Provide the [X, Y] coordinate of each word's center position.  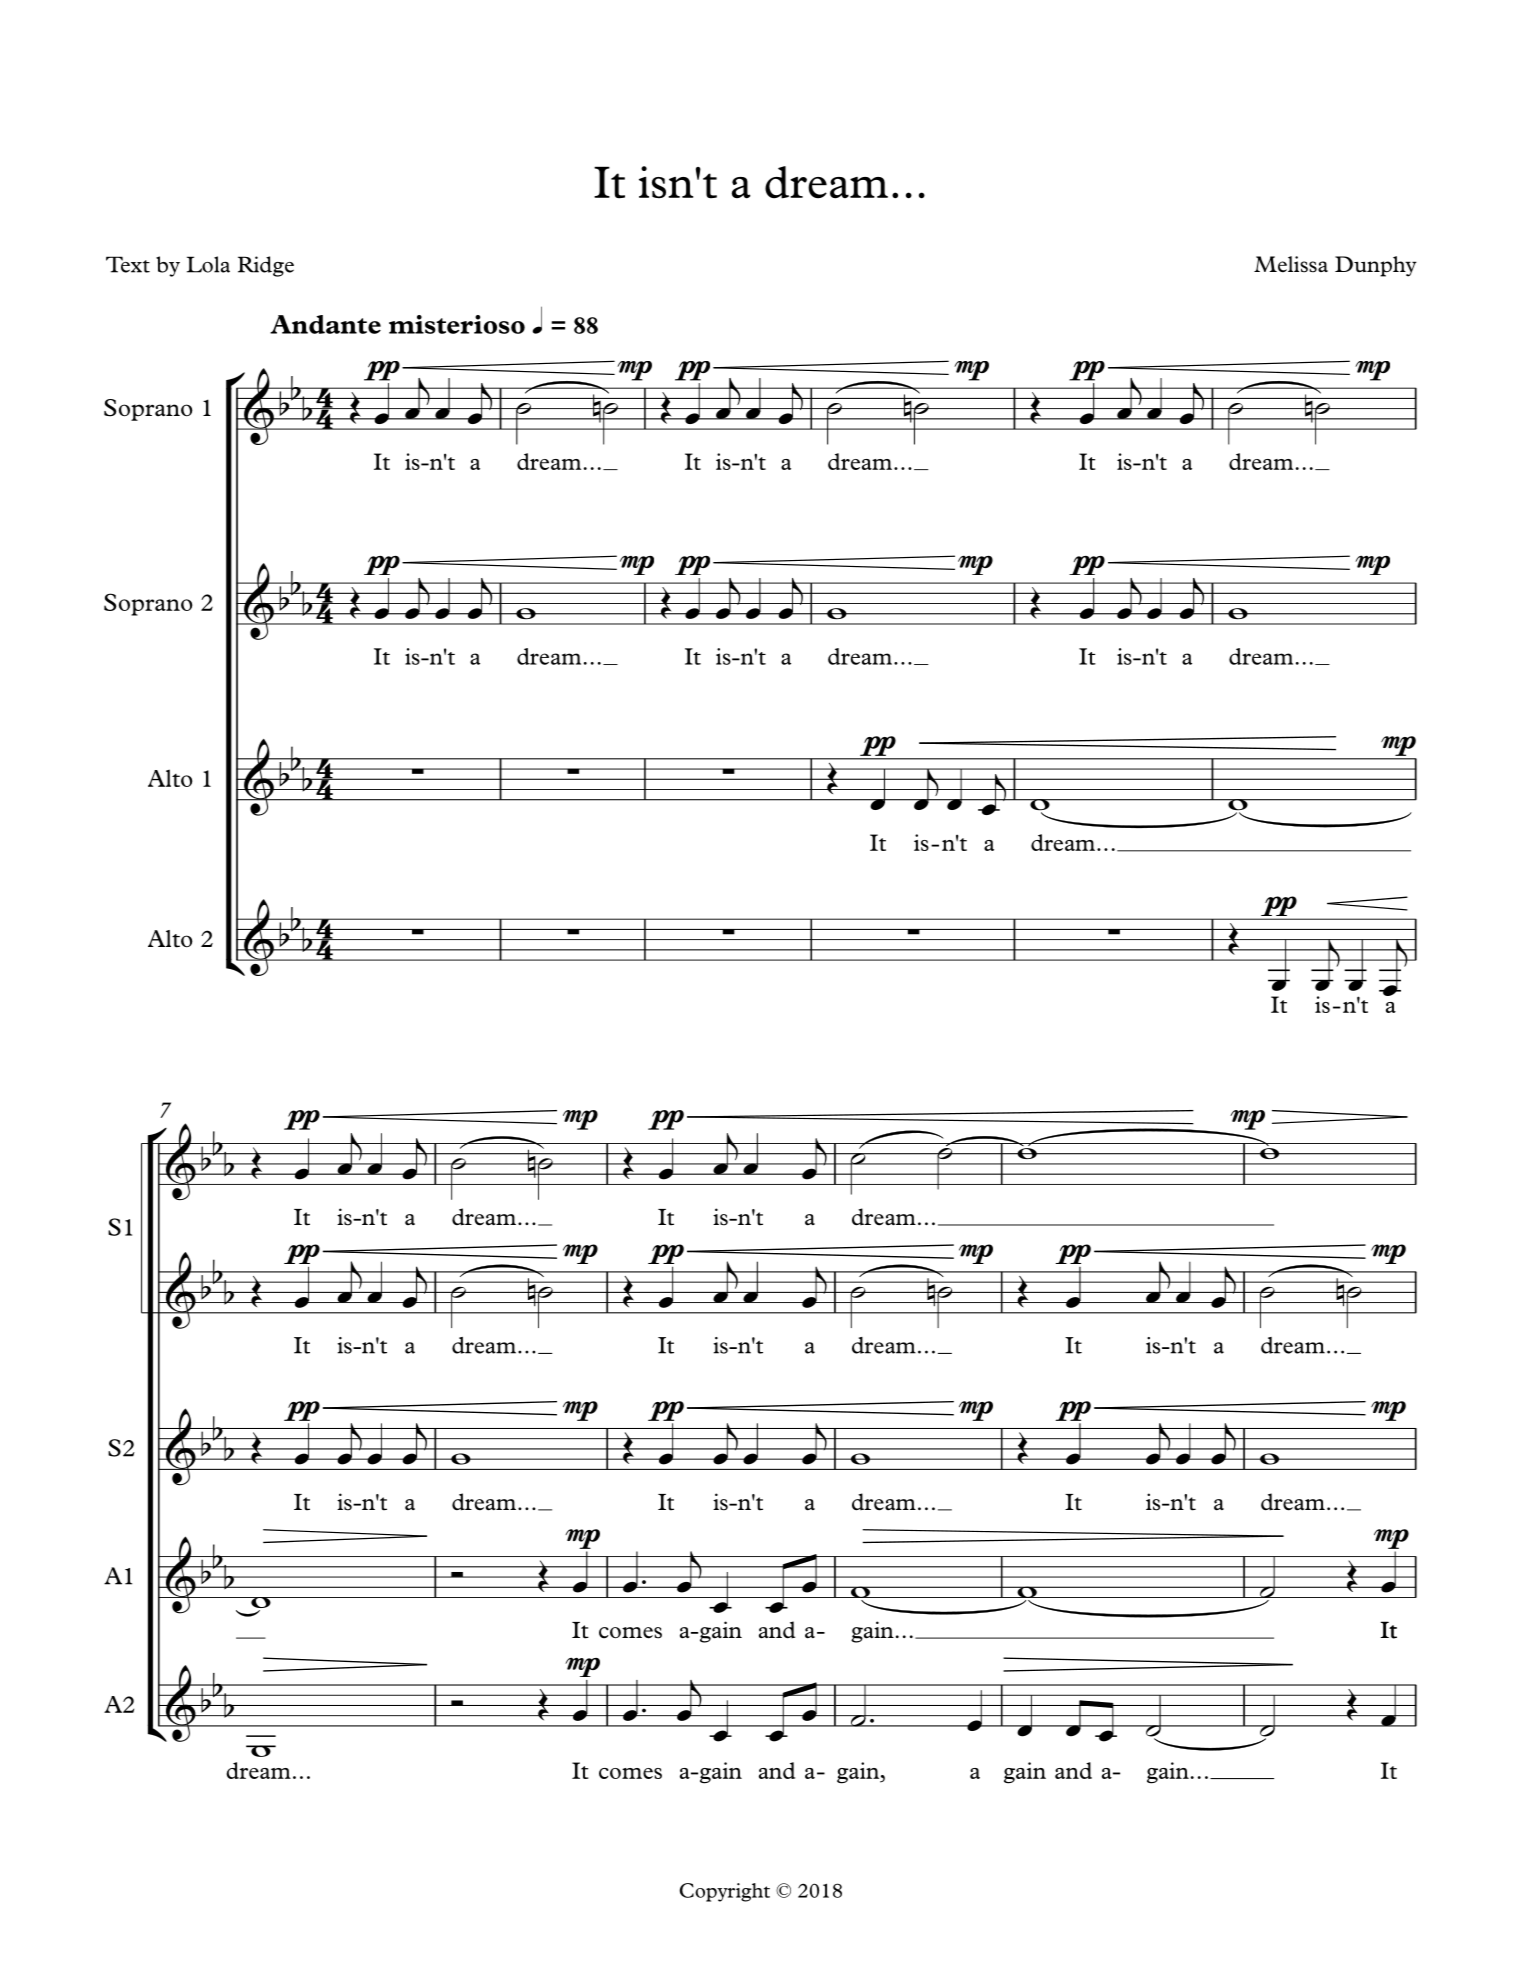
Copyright [724, 1892]
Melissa [1291, 264]
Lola [208, 264]
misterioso [457, 324]
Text [128, 264]
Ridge [266, 266]
